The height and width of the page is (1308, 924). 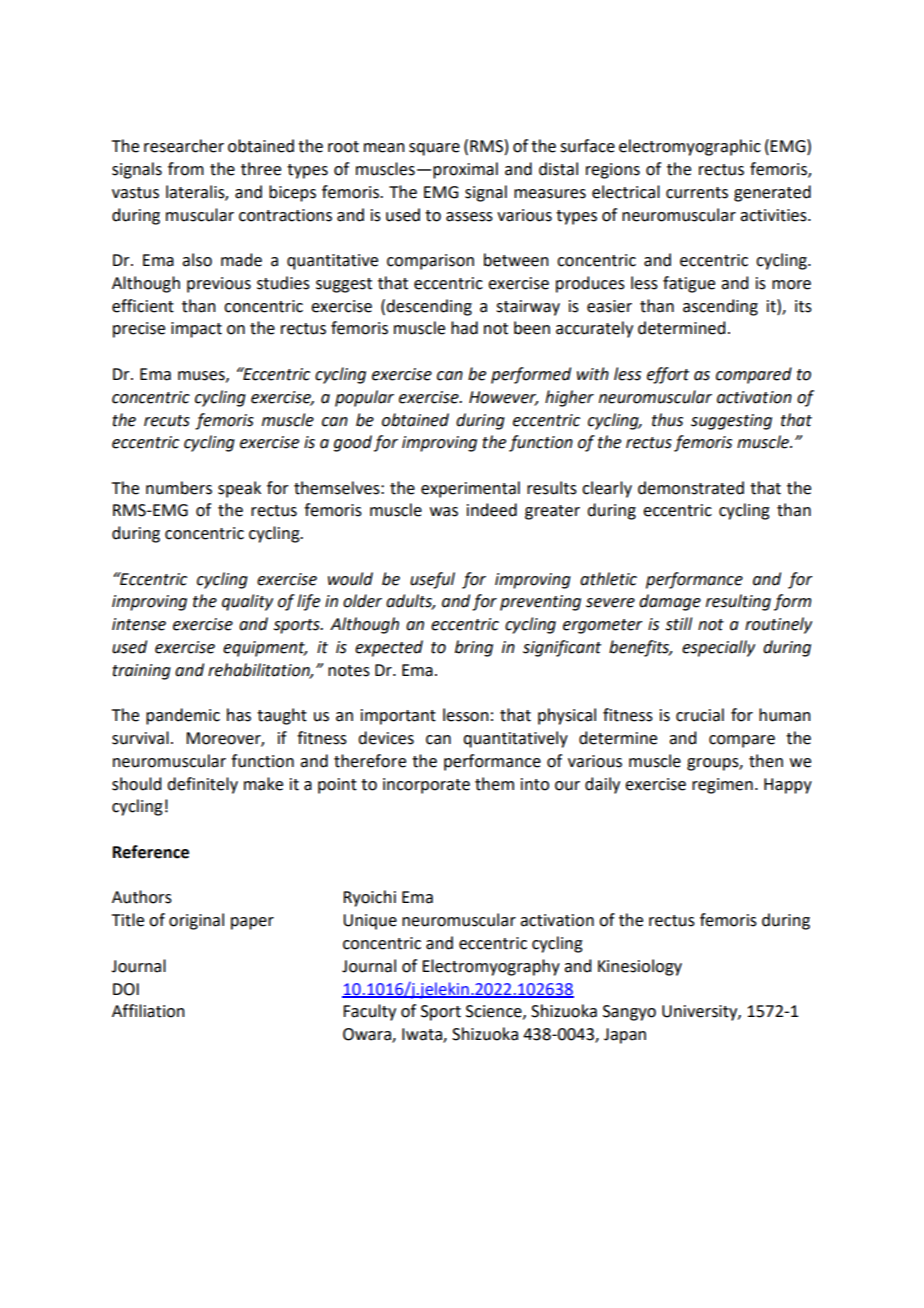 What do you see at coordinates (470, 489) in the page?
I see `experimental` at bounding box center [470, 489].
